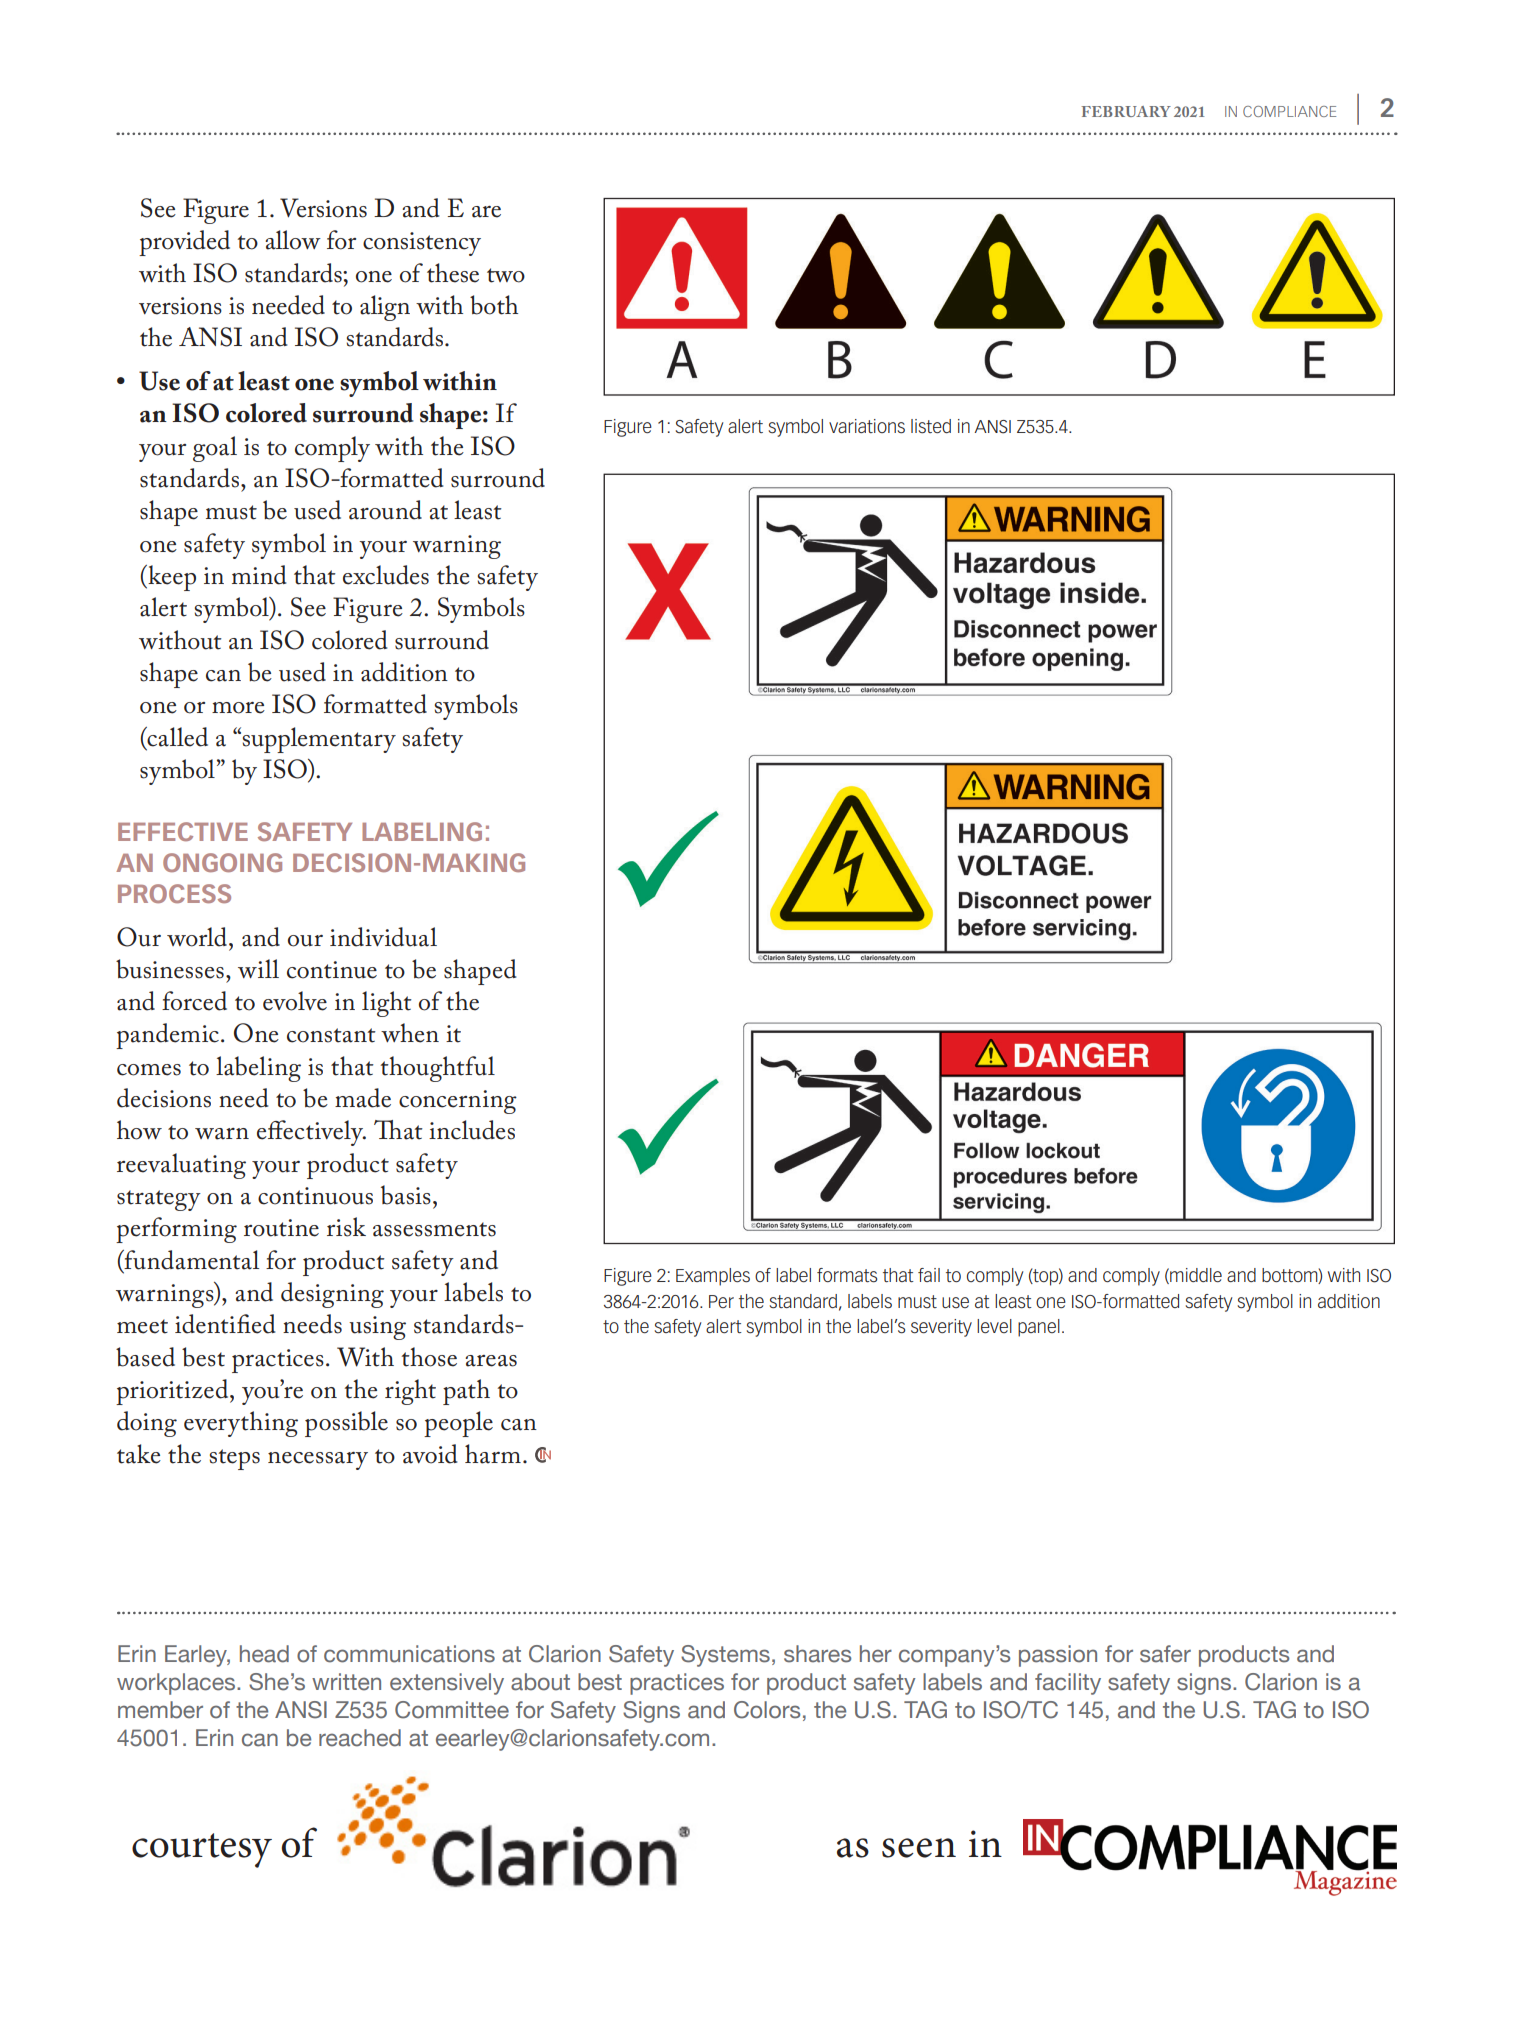 The width and height of the image is (1513, 2025). What do you see at coordinates (293, 240) in the image?
I see `allow` at bounding box center [293, 240].
